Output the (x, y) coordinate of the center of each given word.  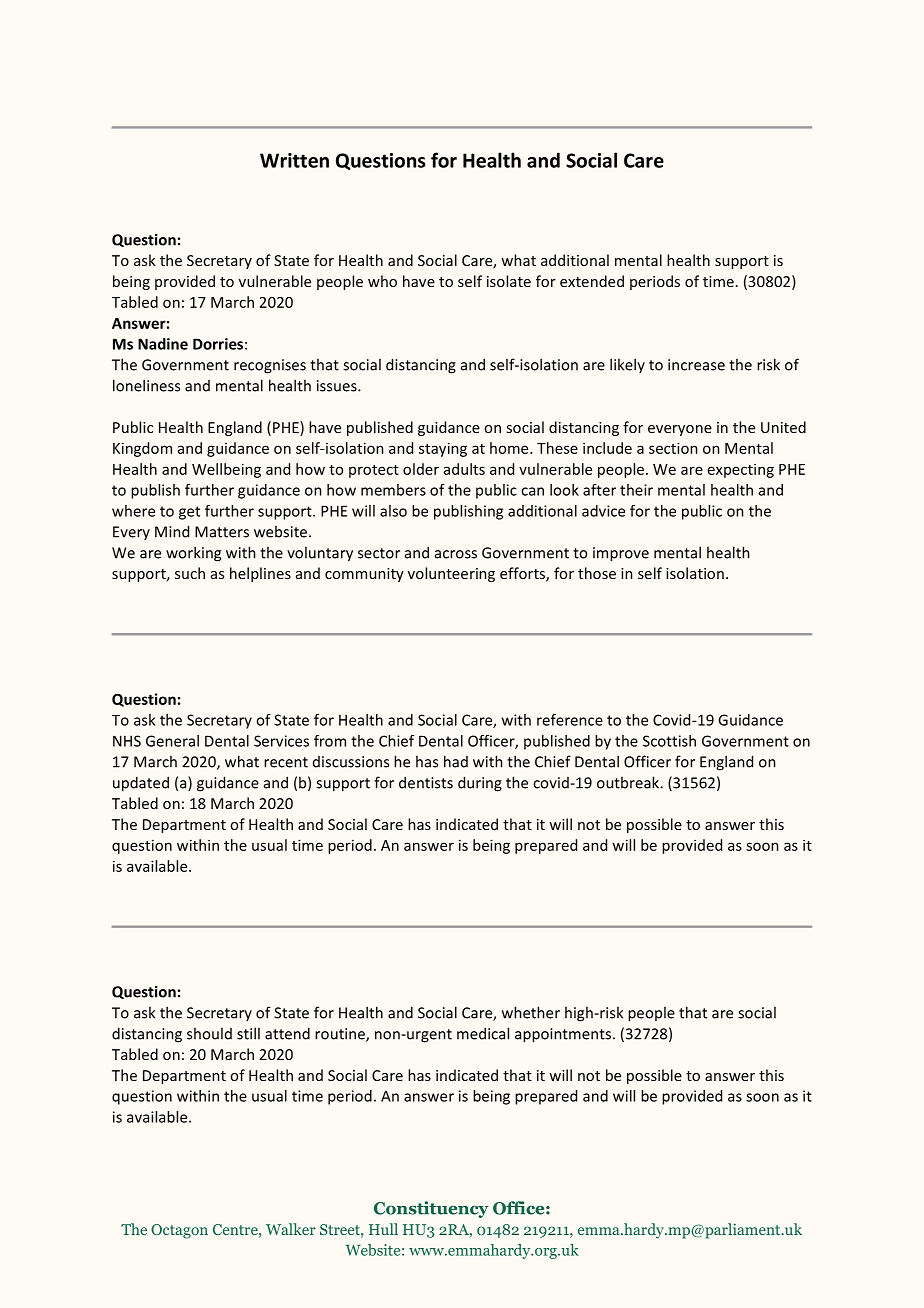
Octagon (179, 1231)
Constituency (431, 1209)
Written (294, 160)
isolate (509, 281)
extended (592, 281)
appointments (563, 1035)
